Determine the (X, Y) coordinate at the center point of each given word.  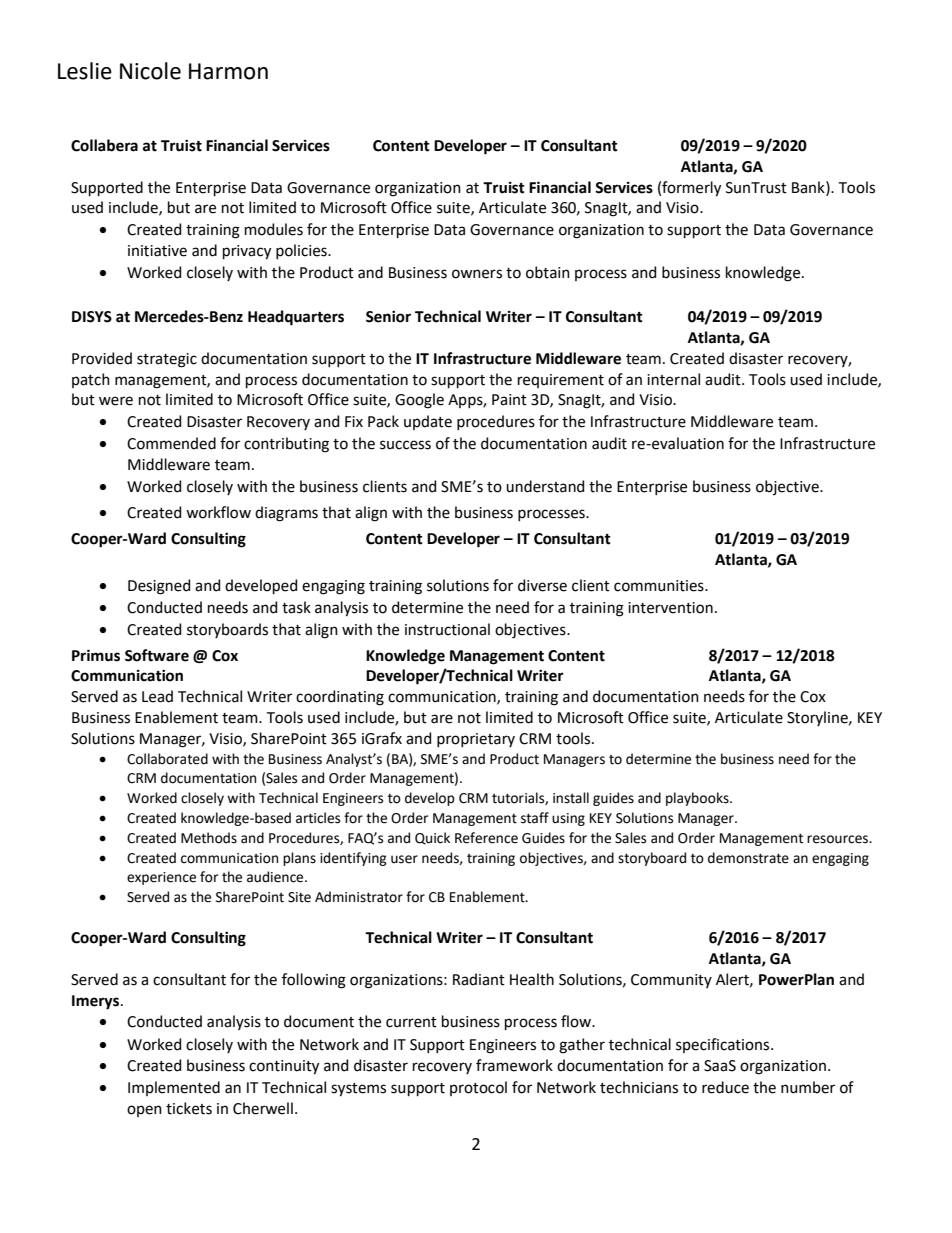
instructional (447, 629)
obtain (548, 272)
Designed (159, 587)
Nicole (150, 71)
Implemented (174, 1088)
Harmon (228, 71)
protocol (478, 1088)
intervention (670, 608)
